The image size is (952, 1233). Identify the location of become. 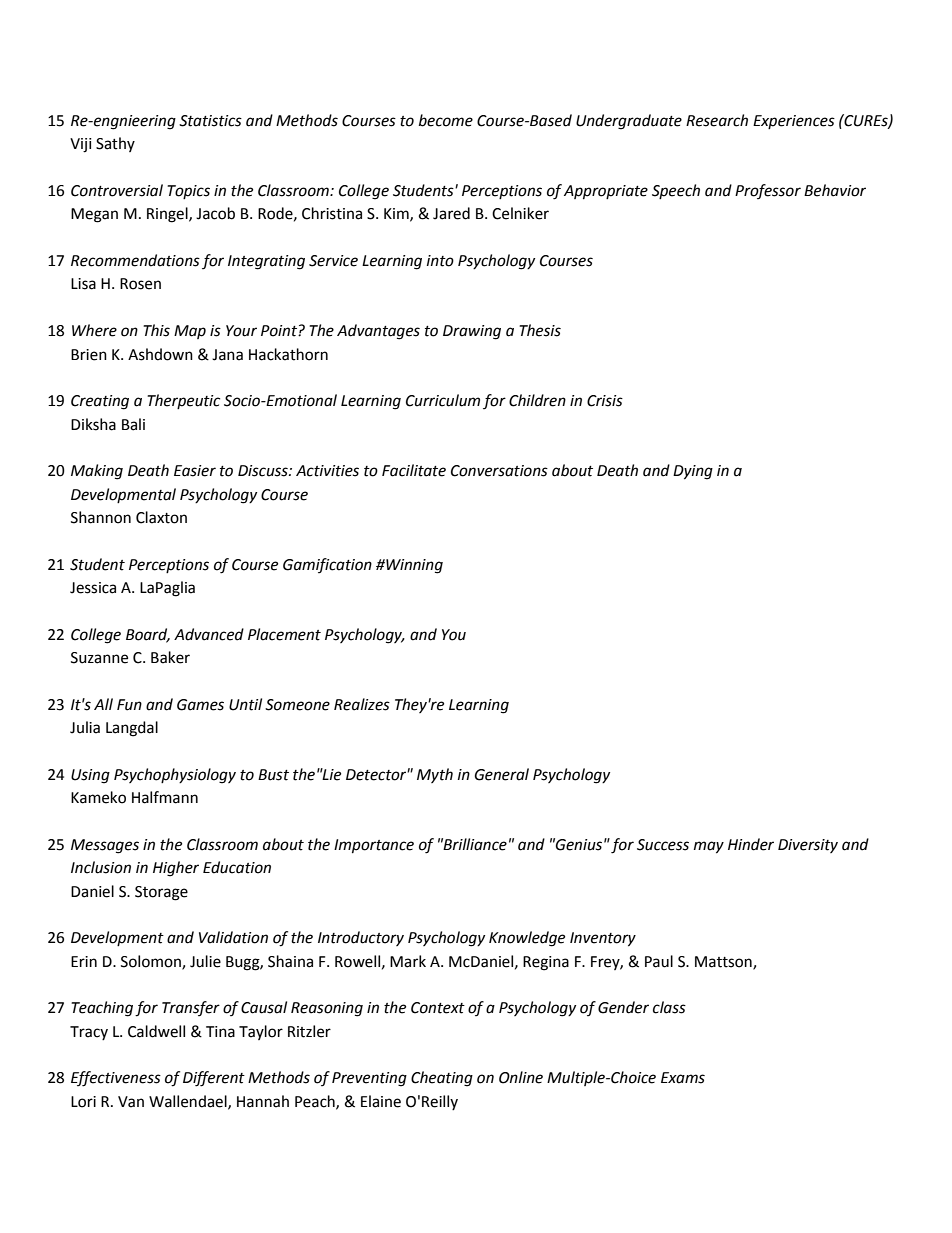
(446, 120).
